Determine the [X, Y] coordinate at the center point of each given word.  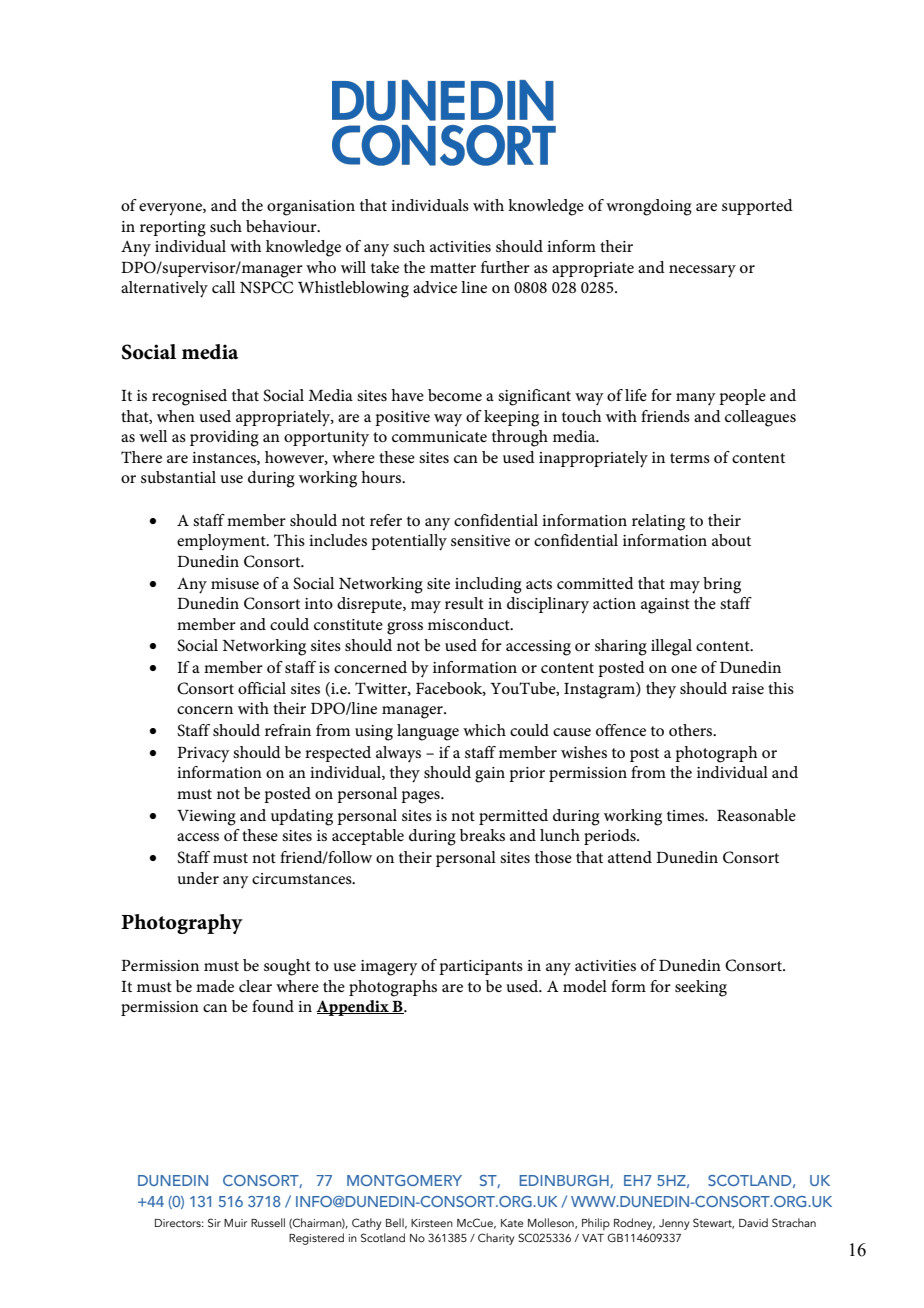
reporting [173, 229]
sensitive [480, 540]
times [687, 815]
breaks [482, 835]
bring [722, 585]
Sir [214, 1222]
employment [222, 542]
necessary [702, 271]
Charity [496, 1239]
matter [453, 268]
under [198, 878]
